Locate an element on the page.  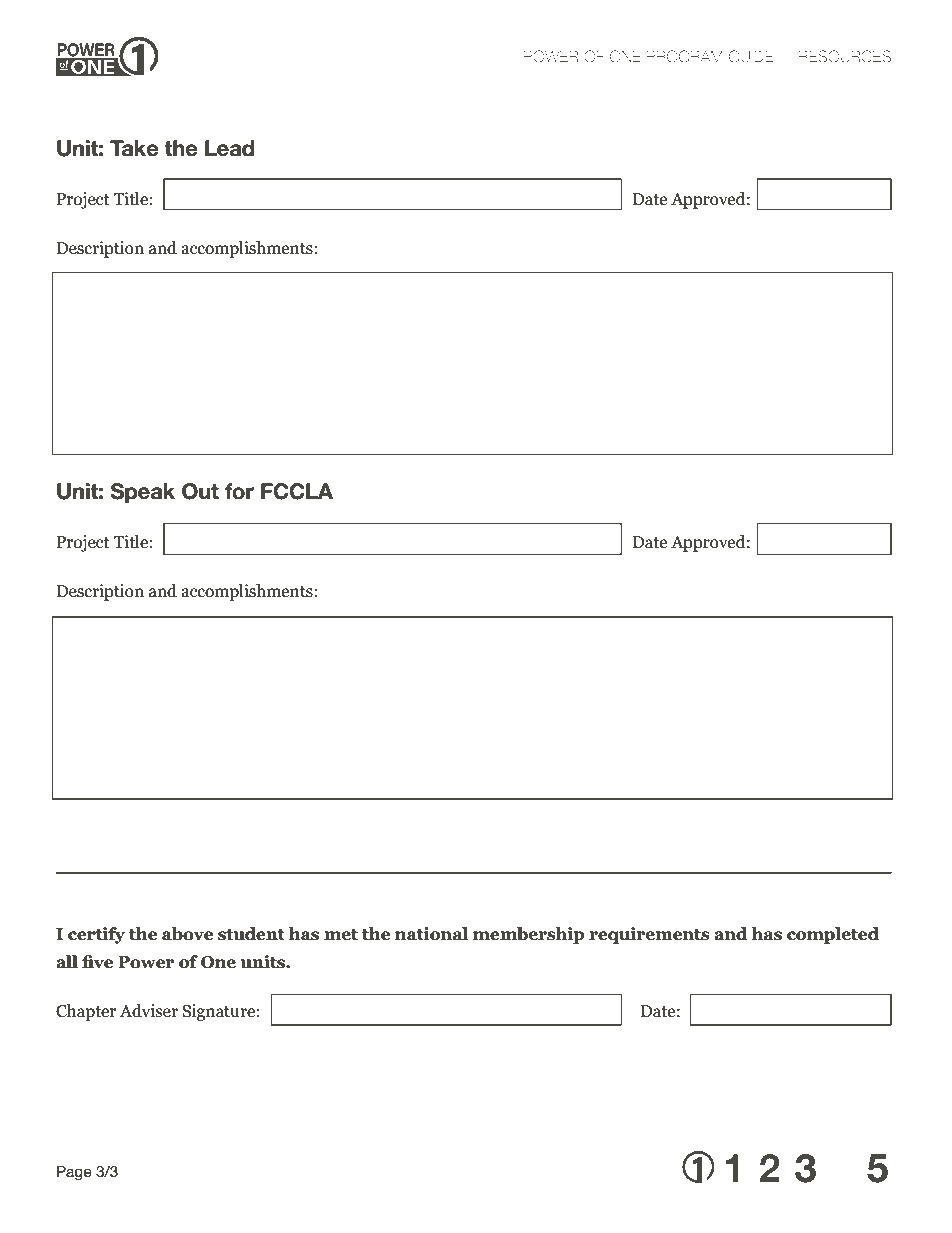
met is located at coordinates (341, 935).
